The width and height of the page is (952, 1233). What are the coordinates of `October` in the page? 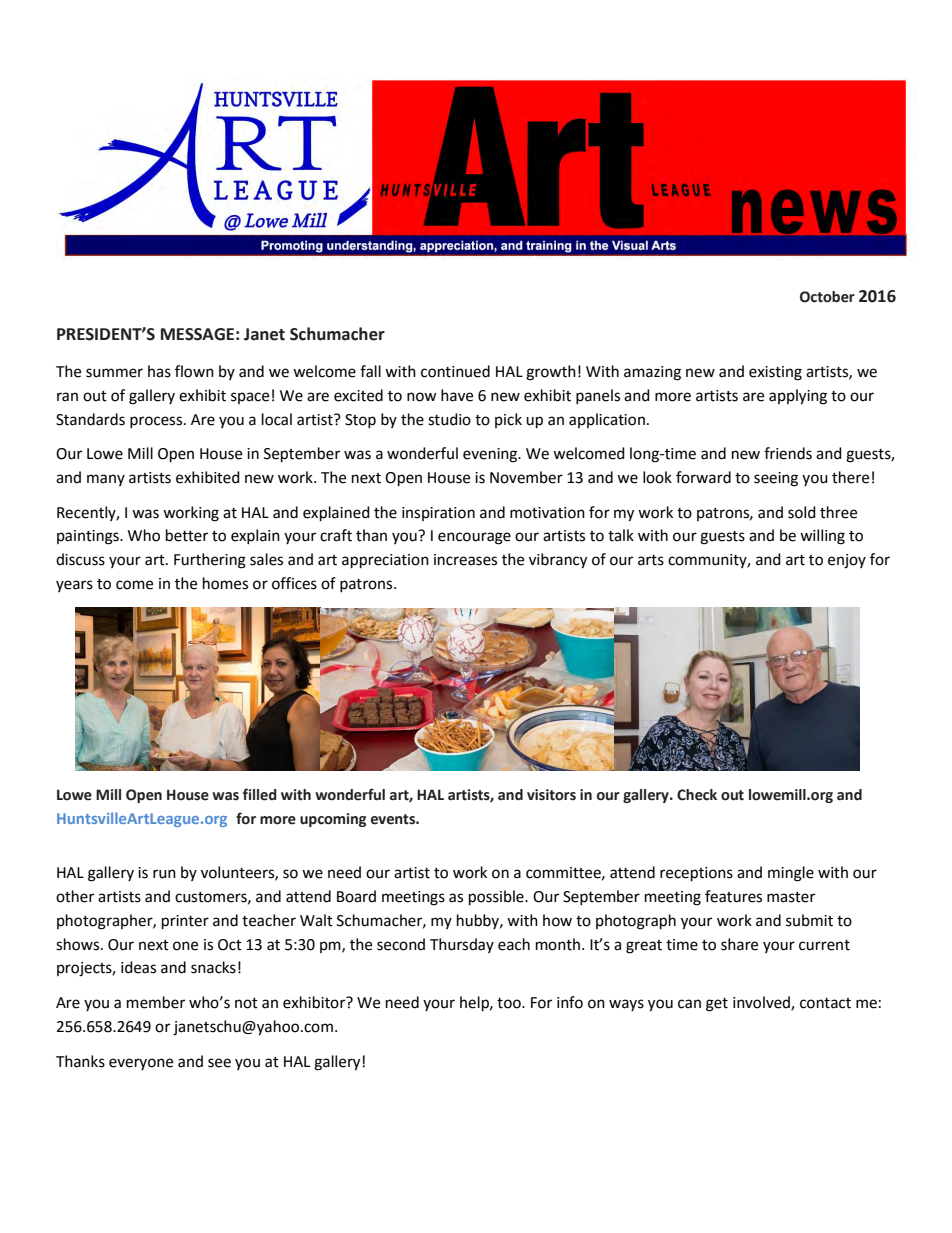 It's located at (827, 297).
